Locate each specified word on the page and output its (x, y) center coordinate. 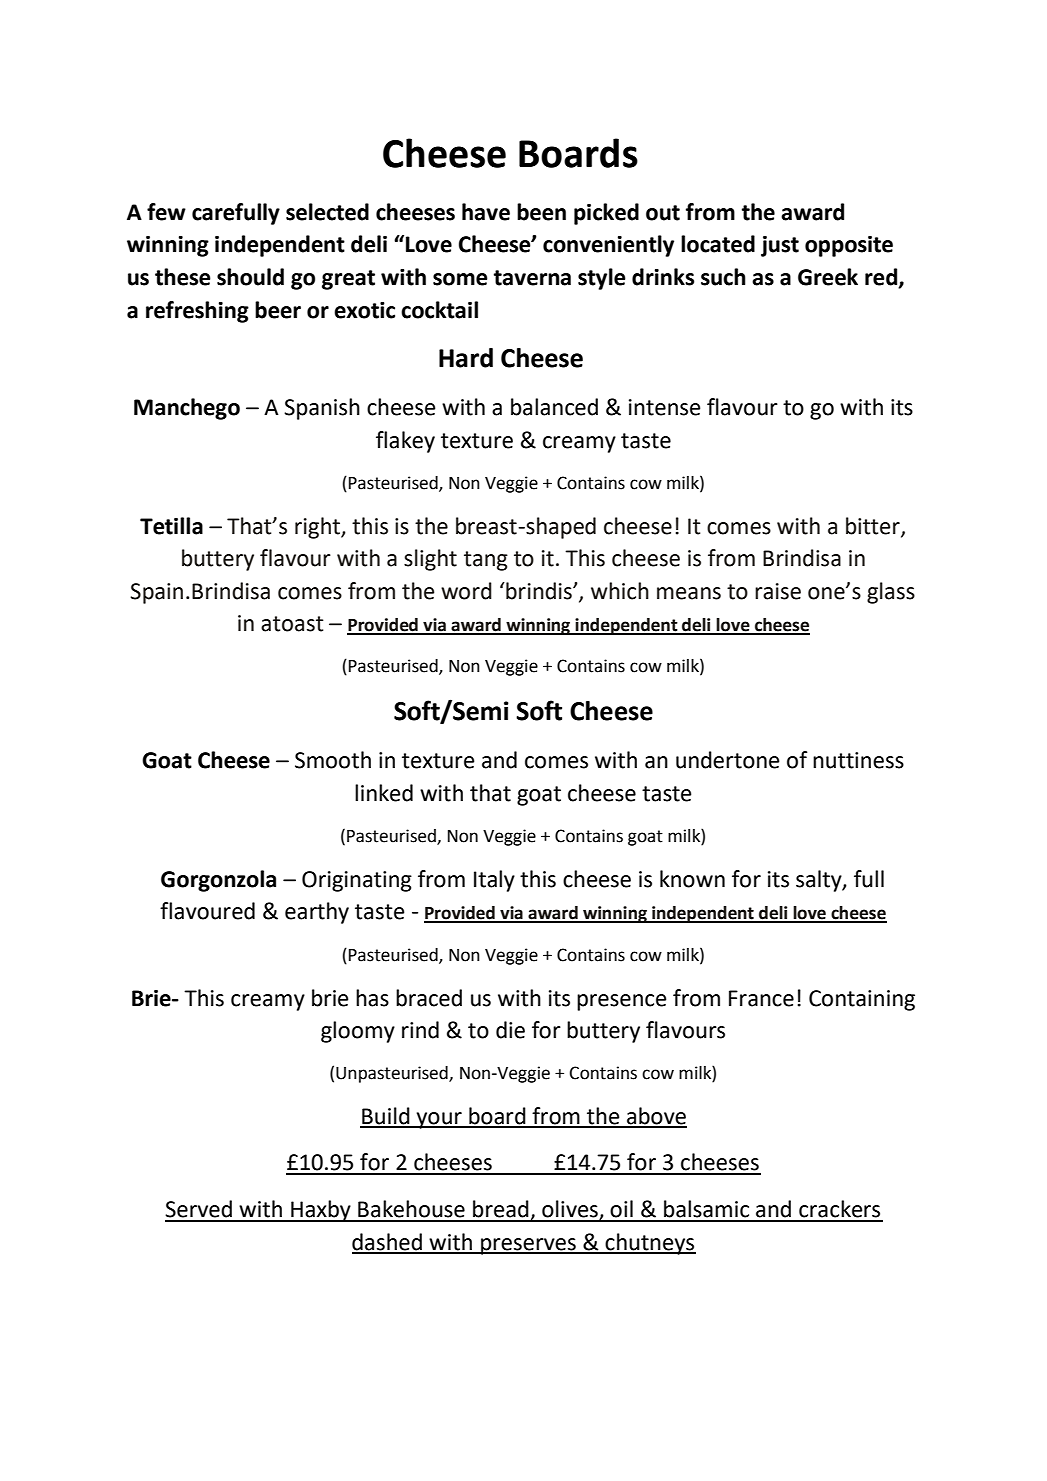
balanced (554, 407)
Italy (494, 881)
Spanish (322, 409)
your (439, 1120)
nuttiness (858, 760)
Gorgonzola (218, 881)
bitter (874, 526)
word (466, 591)
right (318, 528)
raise (778, 591)
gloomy (358, 1032)
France (761, 998)
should (250, 277)
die (510, 1030)
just (780, 246)
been (541, 212)
